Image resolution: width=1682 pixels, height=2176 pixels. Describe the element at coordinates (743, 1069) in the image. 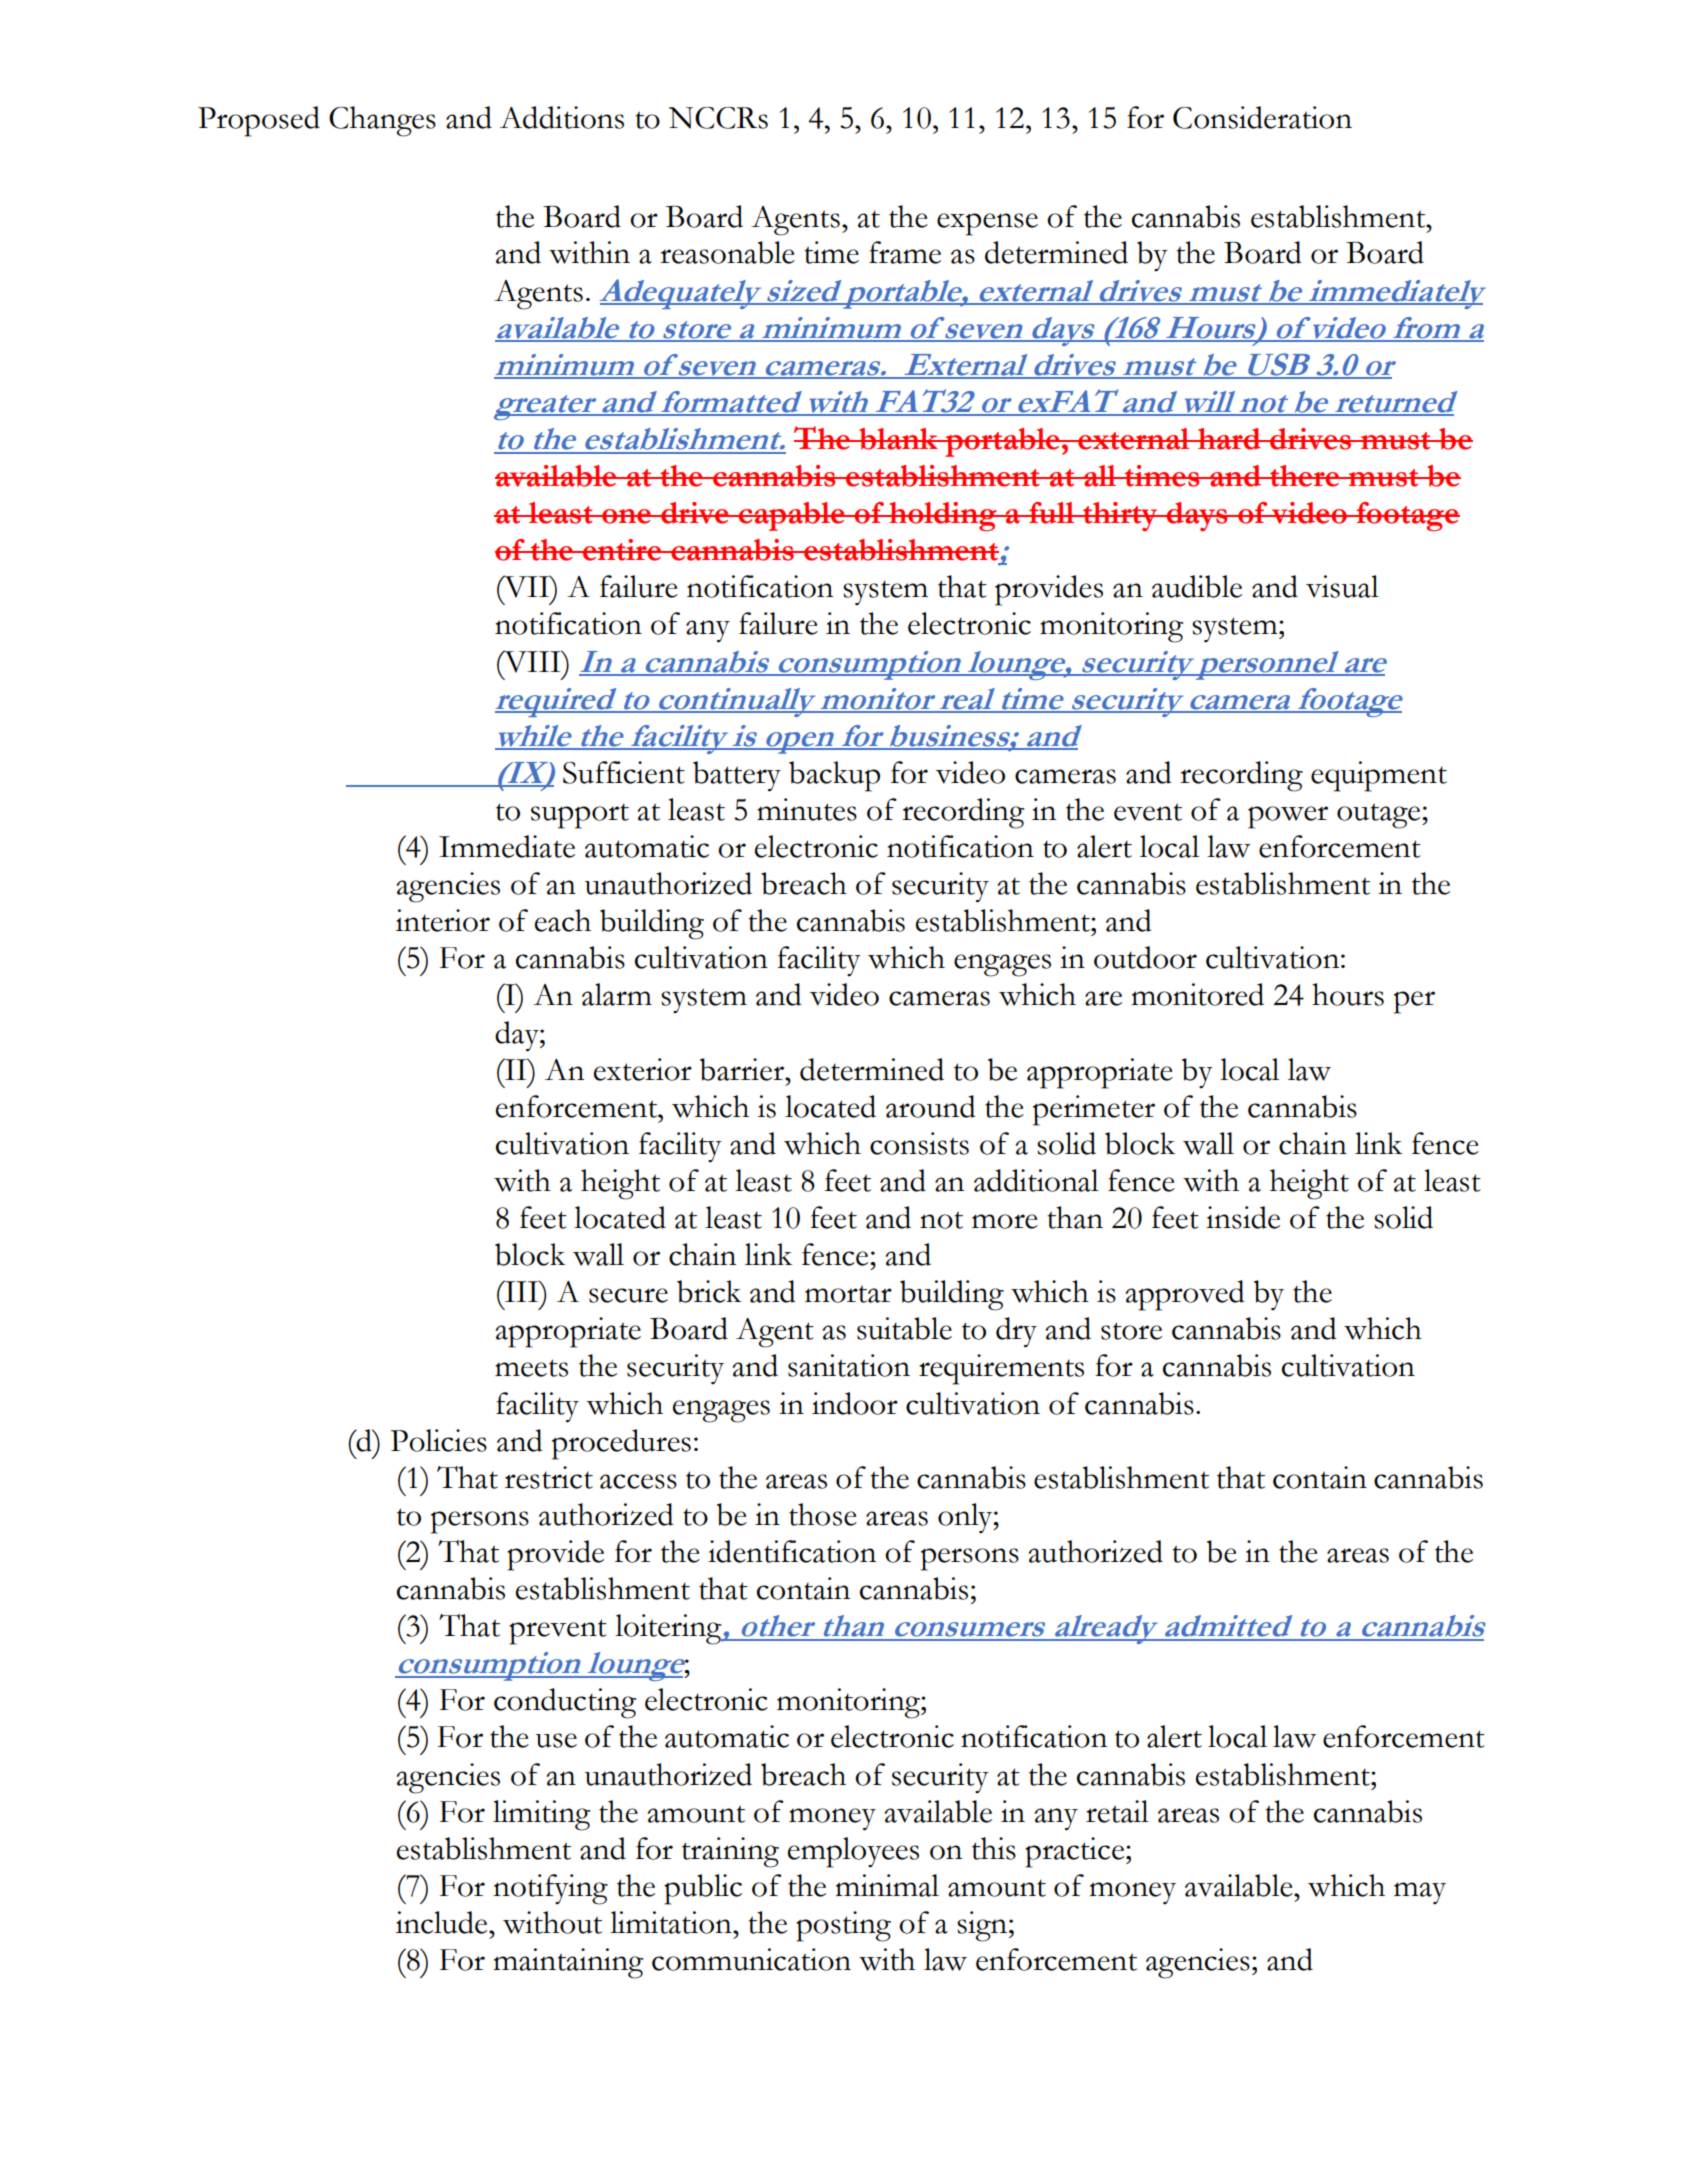

I see `barrier` at that location.
